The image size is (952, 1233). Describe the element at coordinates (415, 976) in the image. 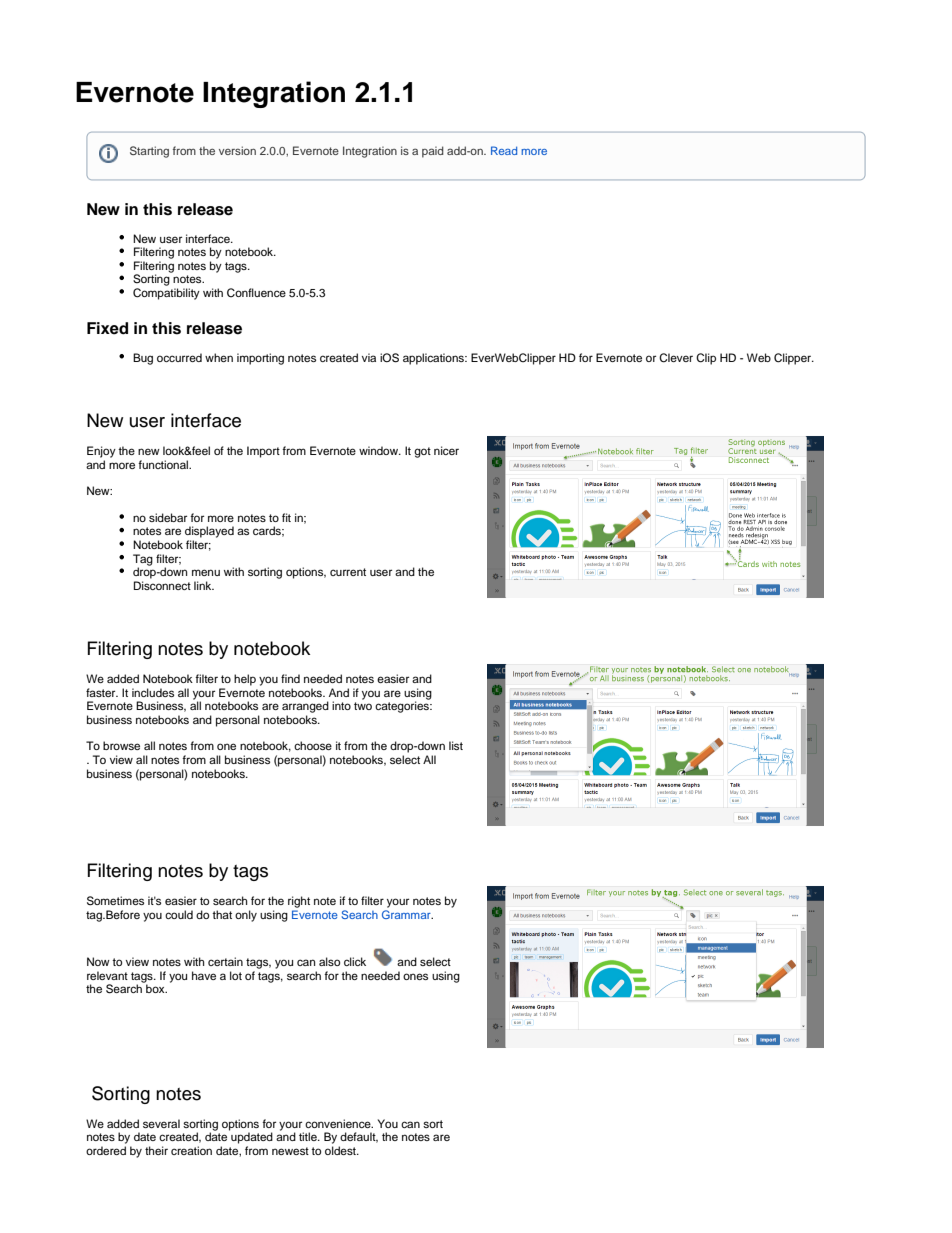

I see `ones` at that location.
